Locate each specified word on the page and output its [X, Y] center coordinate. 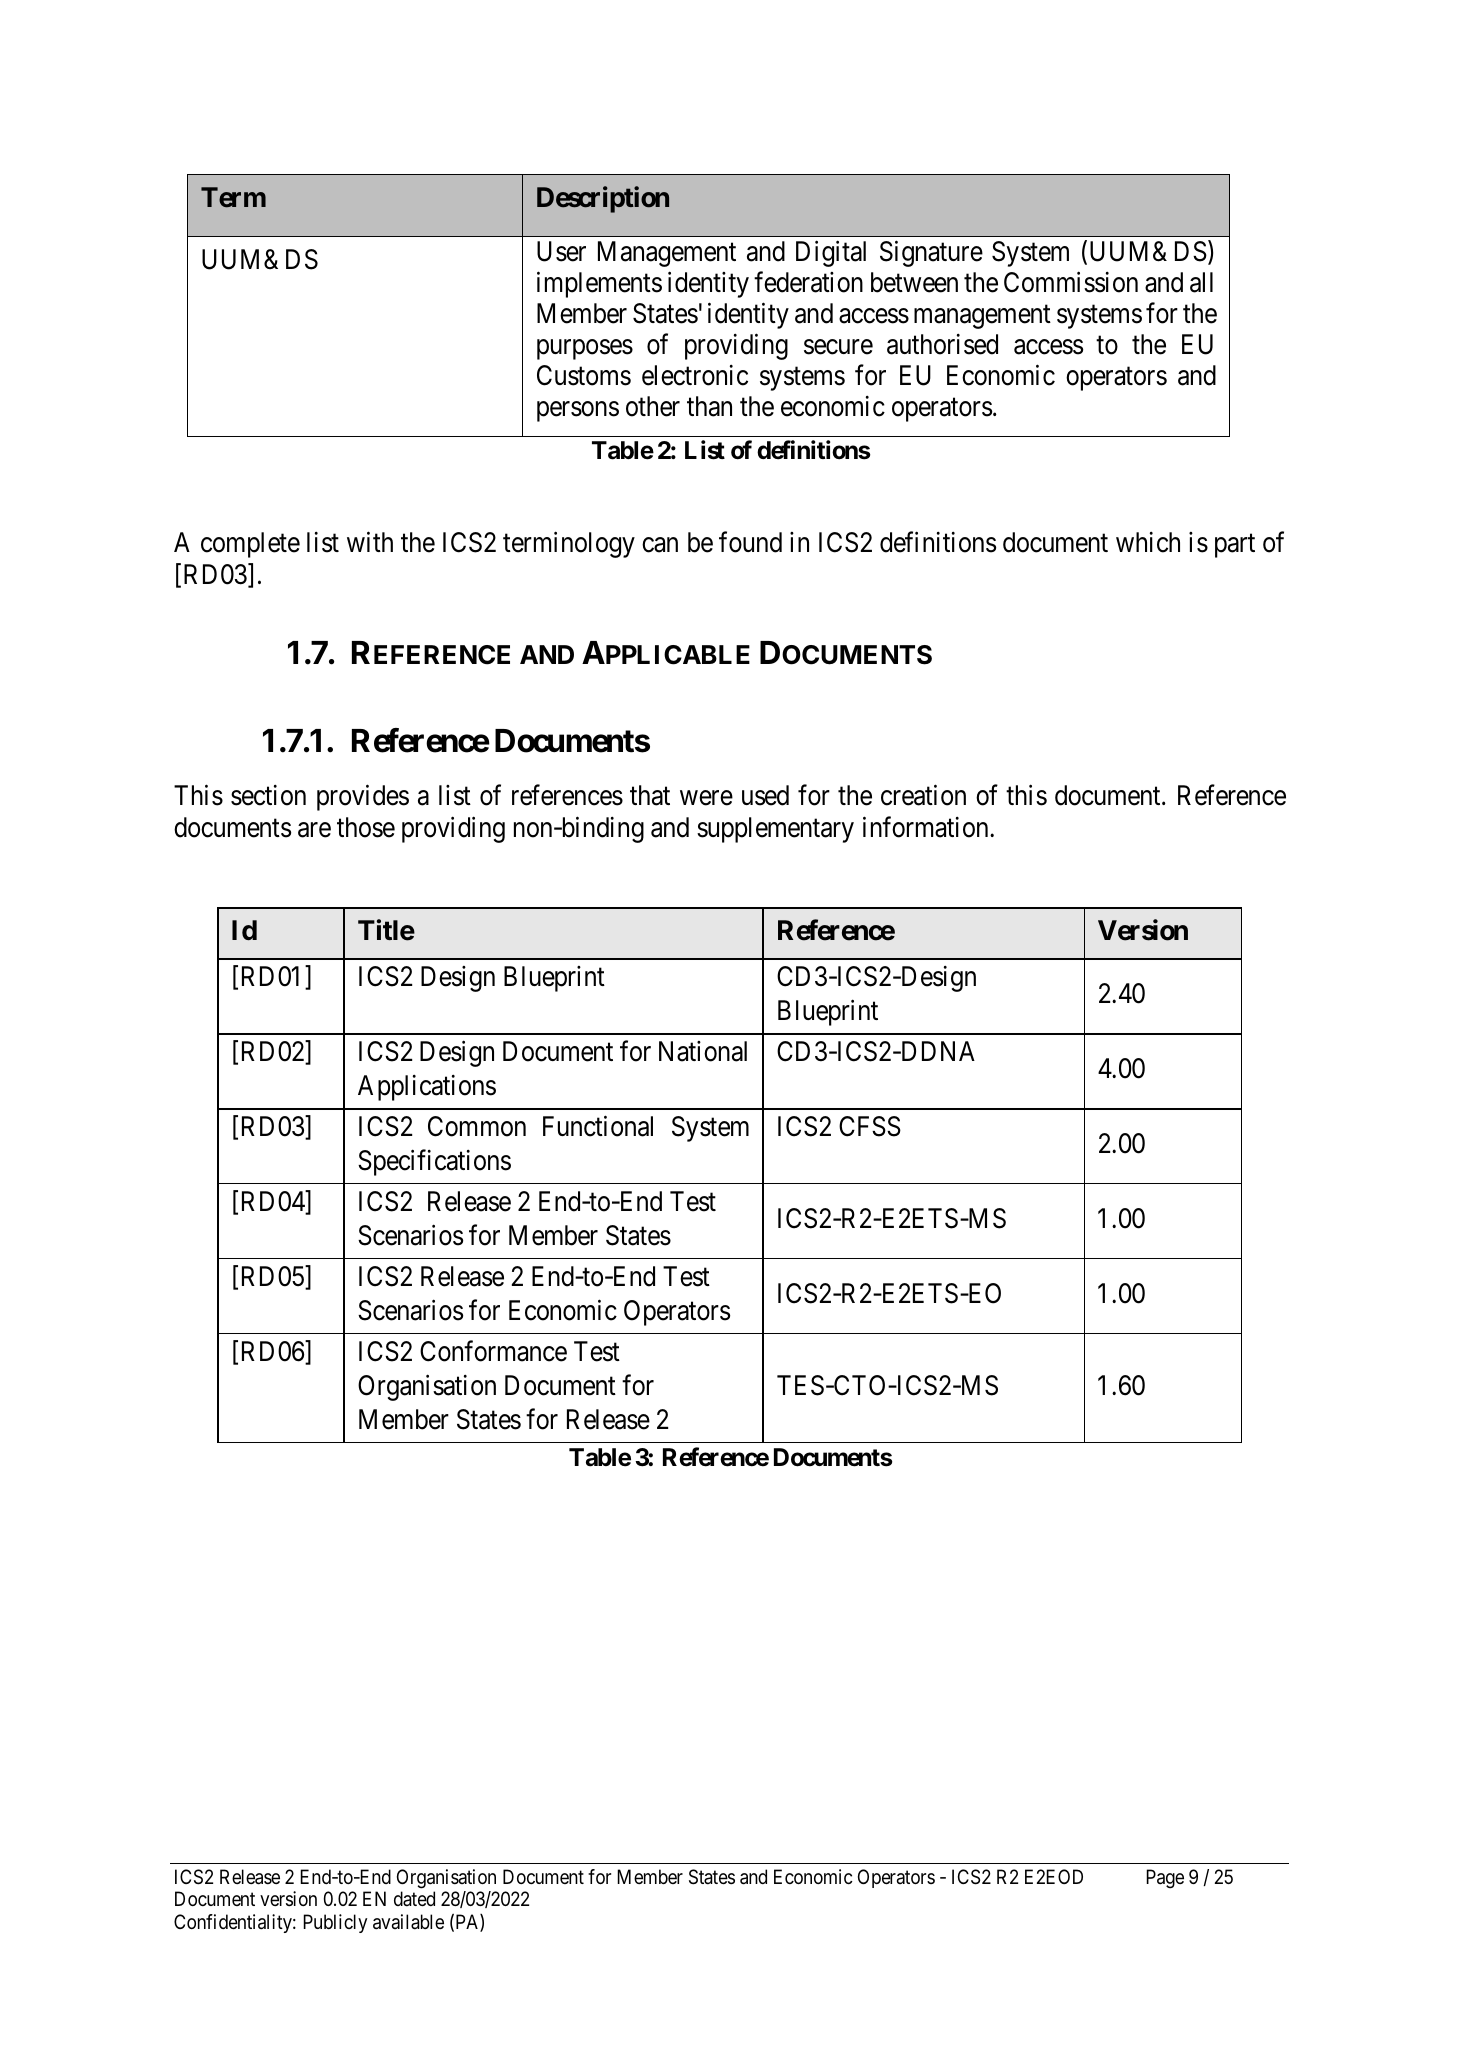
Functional [598, 1126]
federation [808, 282]
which [1148, 542]
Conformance [493, 1351]
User [561, 251]
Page [1165, 1879]
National [703, 1051]
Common [477, 1126]
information [927, 827]
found [750, 542]
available [408, 1922]
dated [414, 1899]
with [370, 542]
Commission [1071, 282]
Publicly [335, 1923]
